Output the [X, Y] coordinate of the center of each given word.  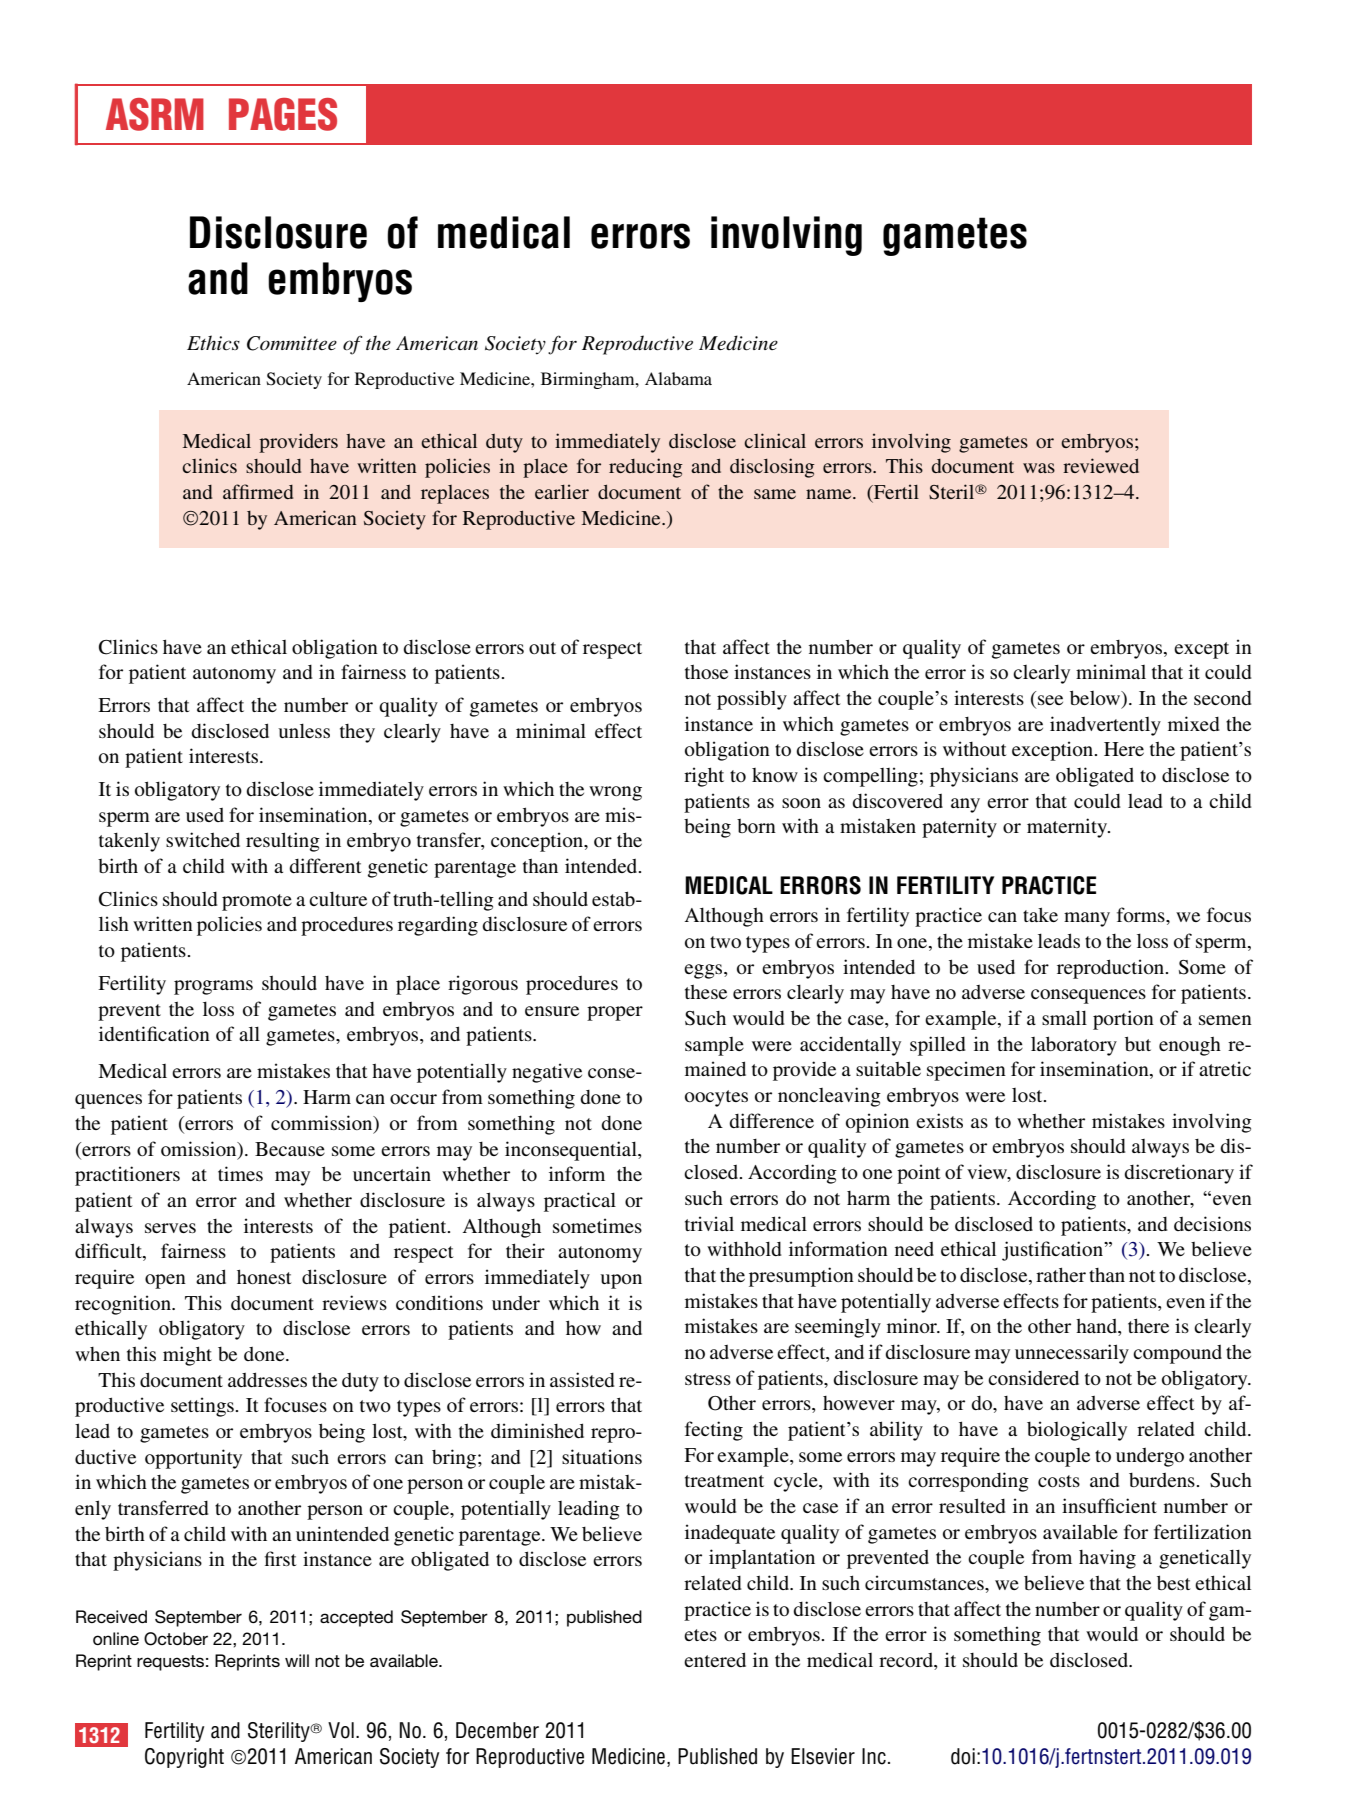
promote [257, 902]
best [1174, 1582]
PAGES [283, 114]
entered [715, 1659]
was [1039, 468]
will [297, 1660]
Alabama [678, 378]
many [1087, 919]
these [706, 992]
